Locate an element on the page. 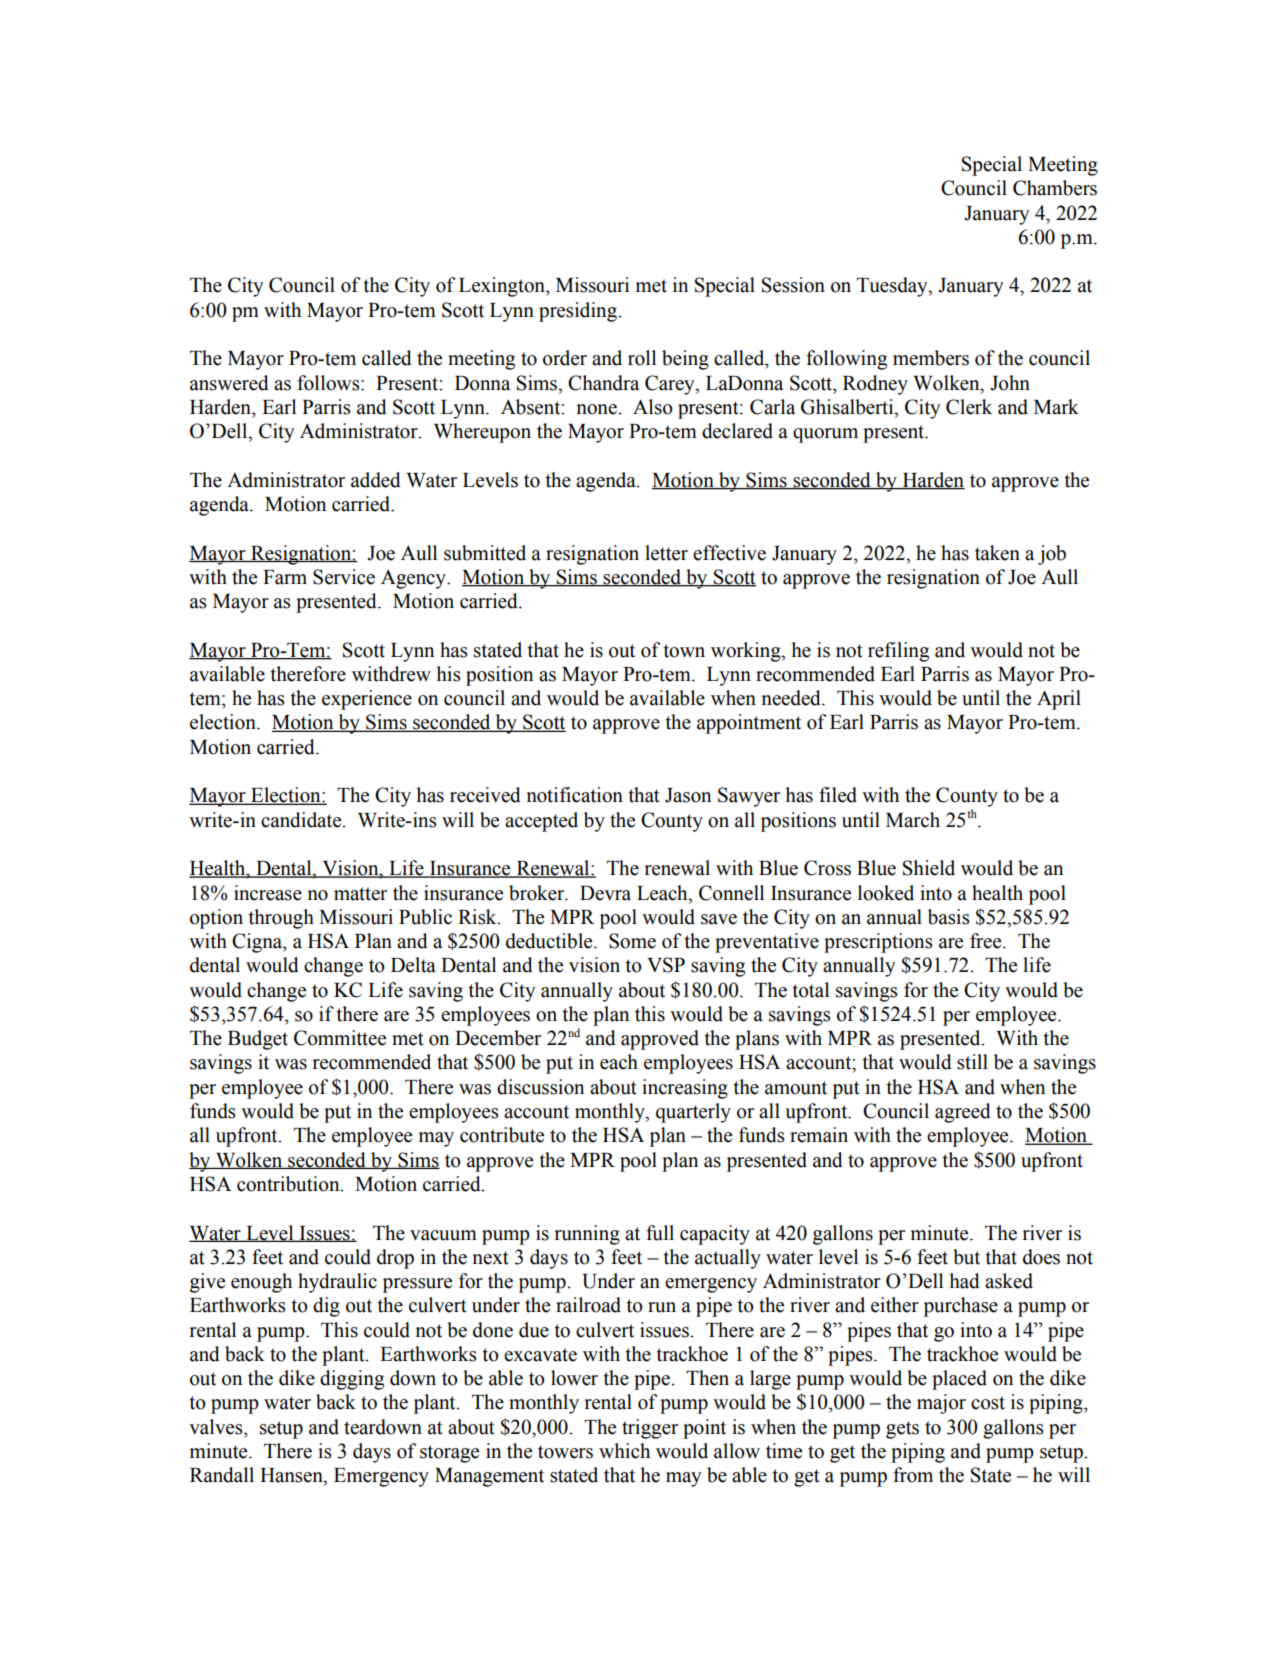 The width and height of the image is (1287, 1665). increase is located at coordinates (268, 893).
